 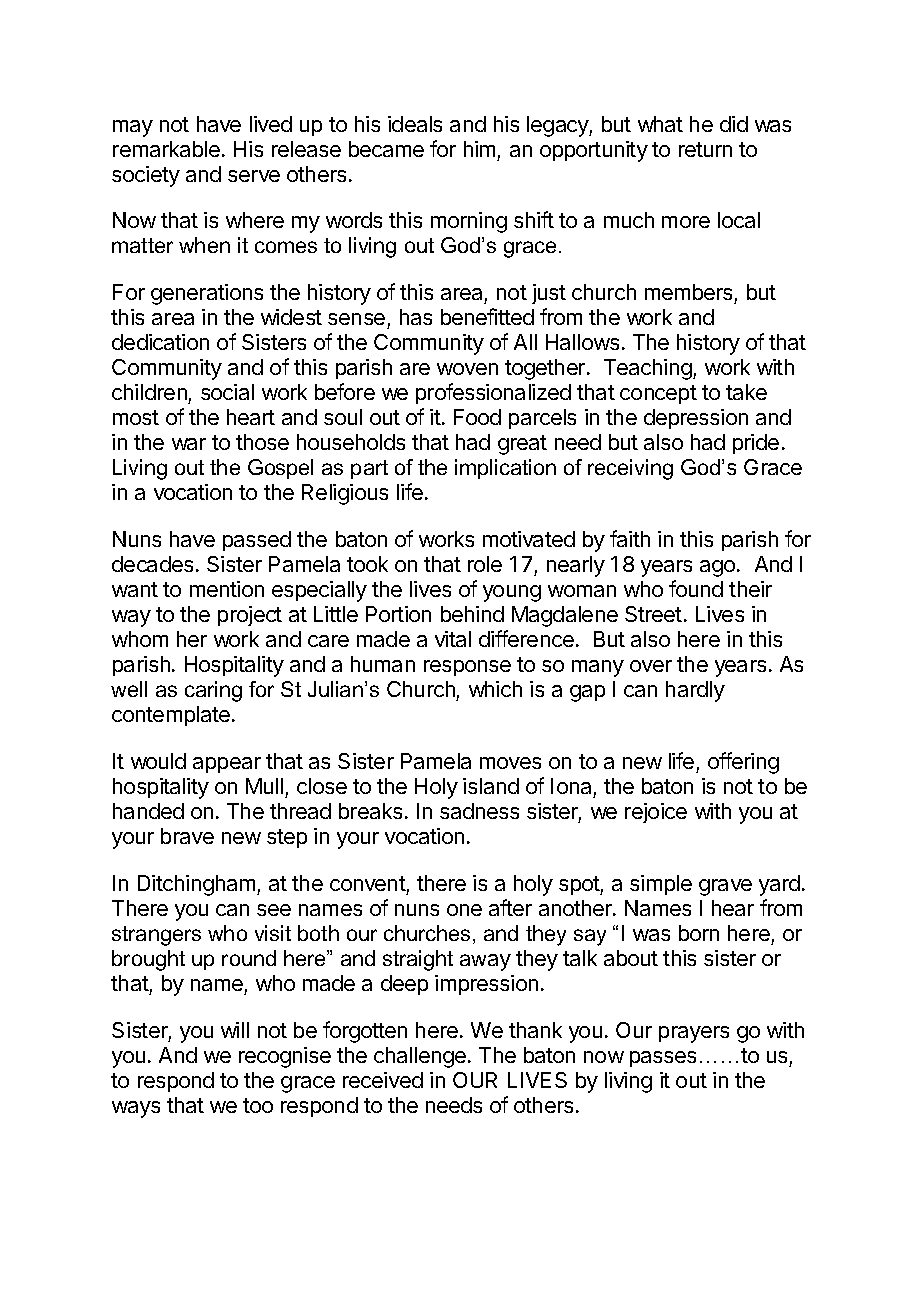 What do you see at coordinates (166, 149) in the screenshot?
I see `remarkable` at bounding box center [166, 149].
